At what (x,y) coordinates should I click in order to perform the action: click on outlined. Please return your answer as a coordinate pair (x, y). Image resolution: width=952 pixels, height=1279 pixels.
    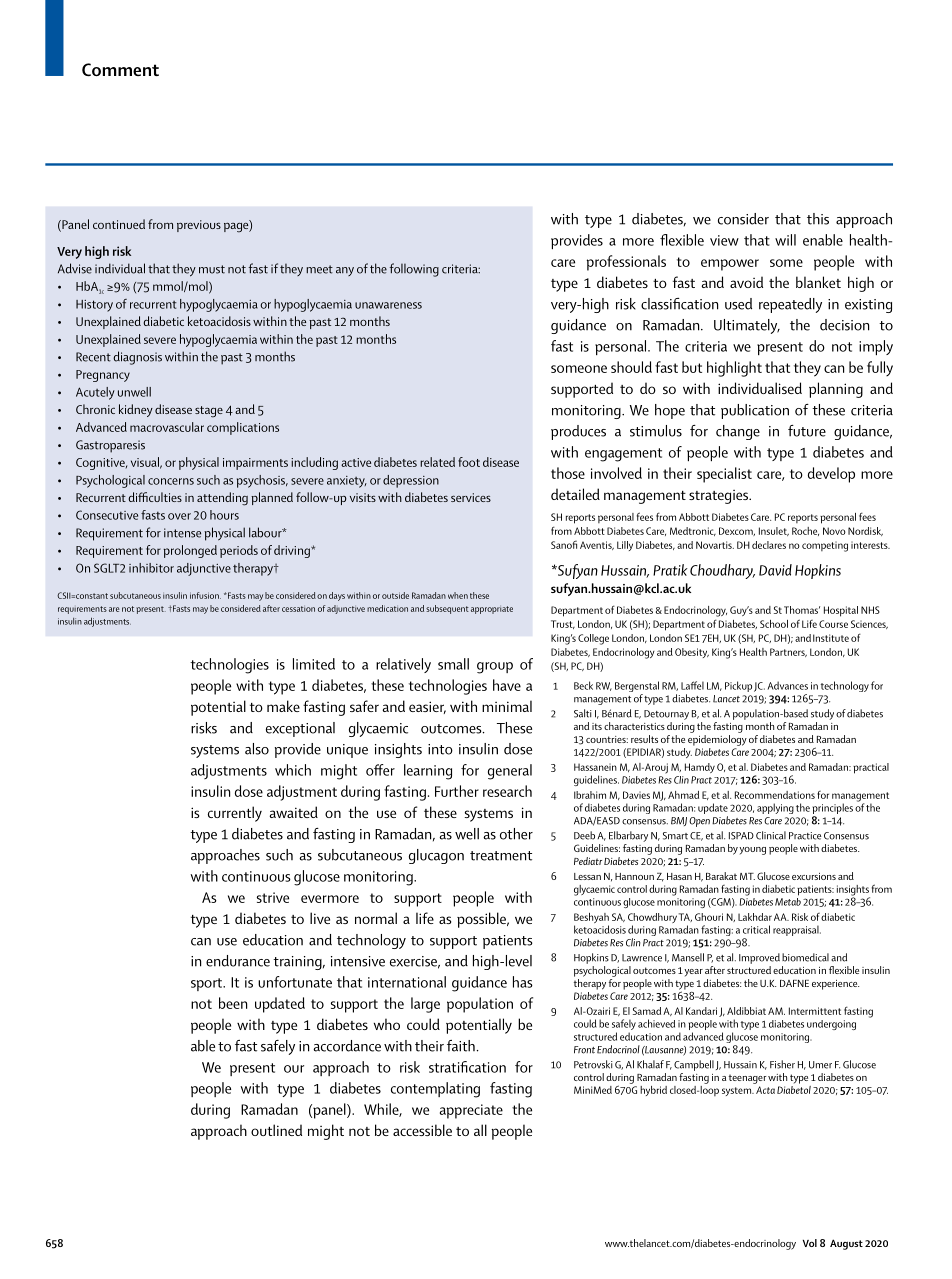
    Looking at the image, I should click on (276, 1130).
